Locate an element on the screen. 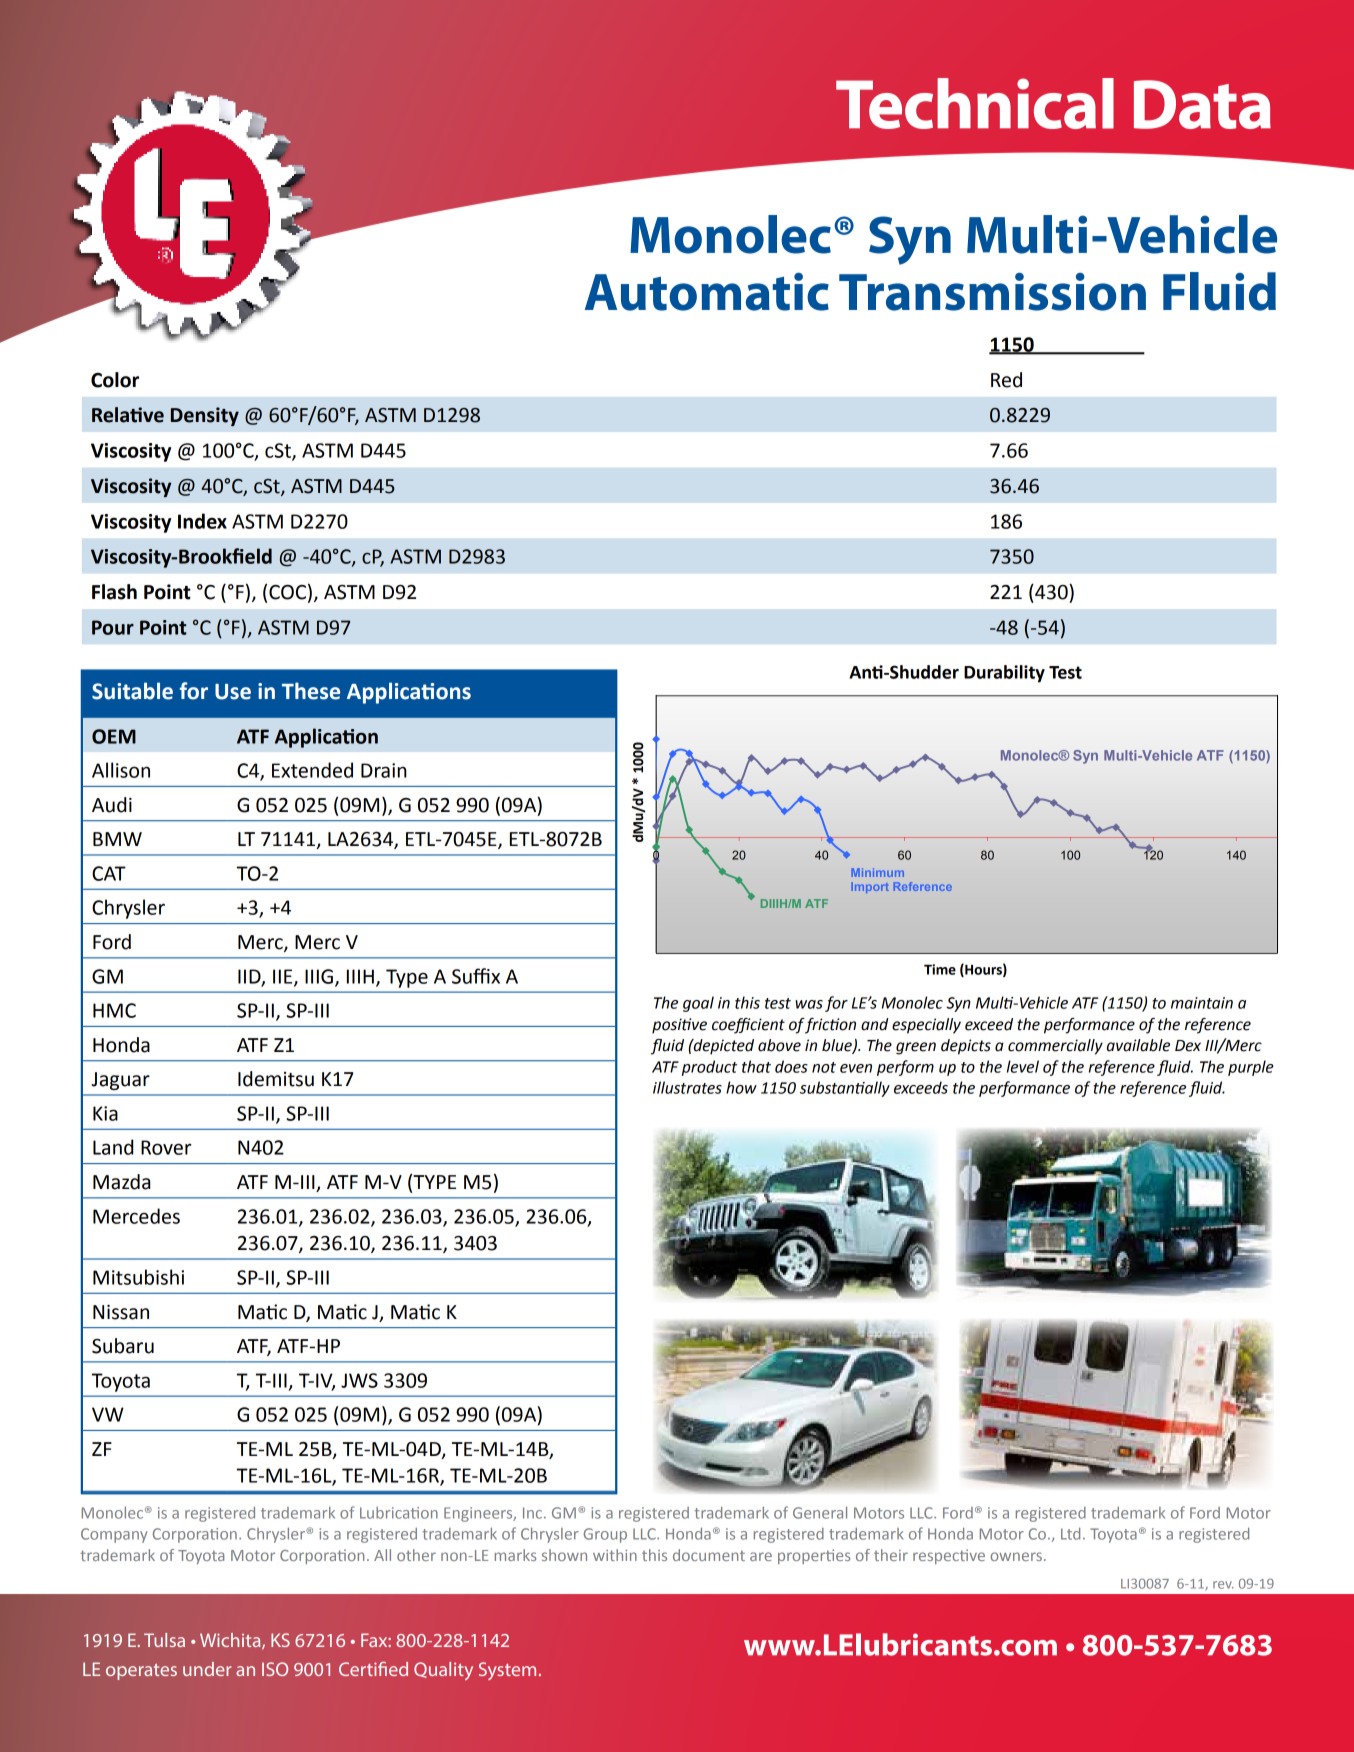 Image resolution: width=1354 pixels, height=1752 pixels. maintain is located at coordinates (1202, 1003).
